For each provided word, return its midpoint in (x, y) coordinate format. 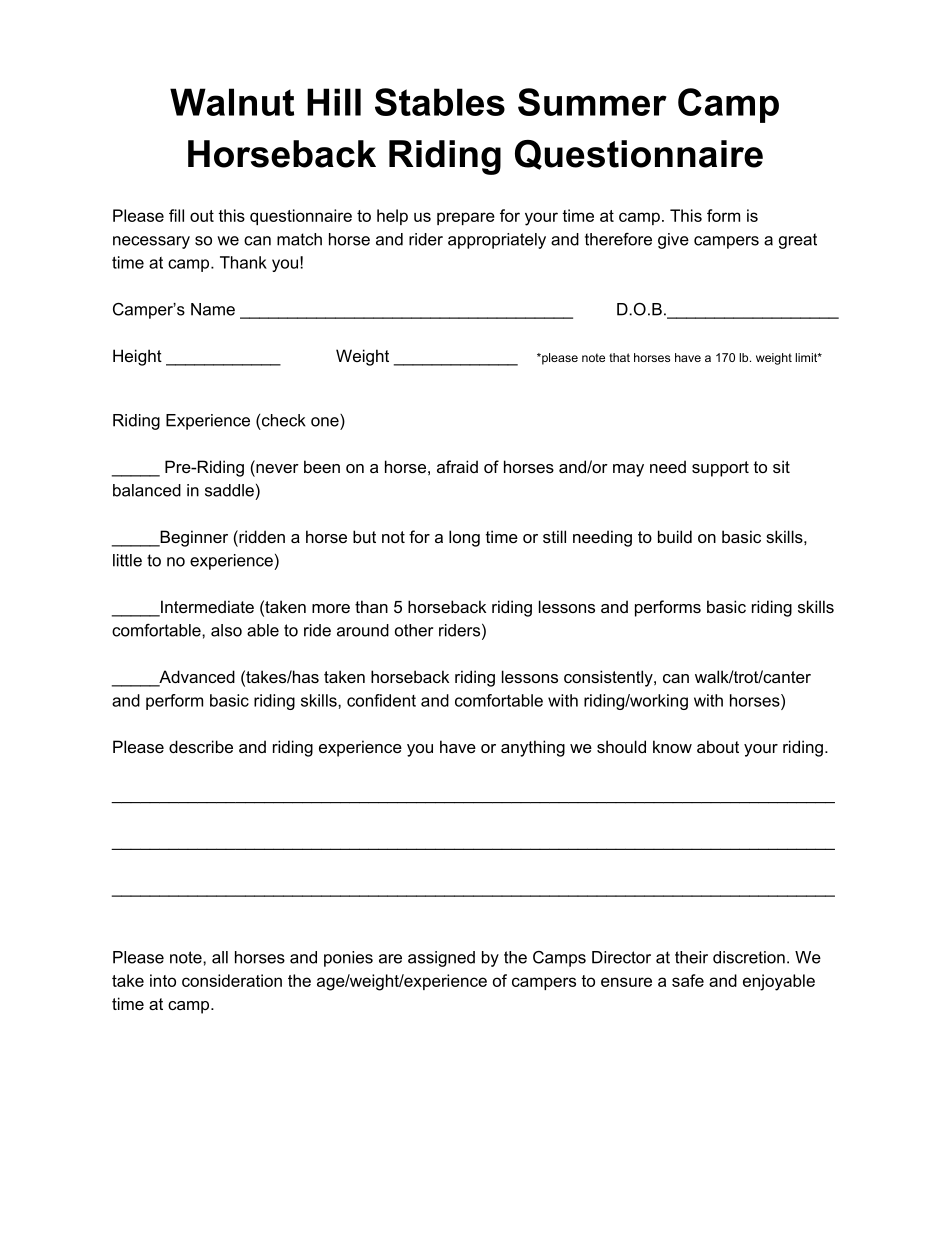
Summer (592, 102)
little (127, 560)
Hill (334, 102)
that (619, 357)
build (675, 536)
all (220, 957)
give (673, 241)
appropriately (497, 241)
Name (213, 309)
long (464, 538)
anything (533, 748)
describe (201, 746)
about (718, 746)
